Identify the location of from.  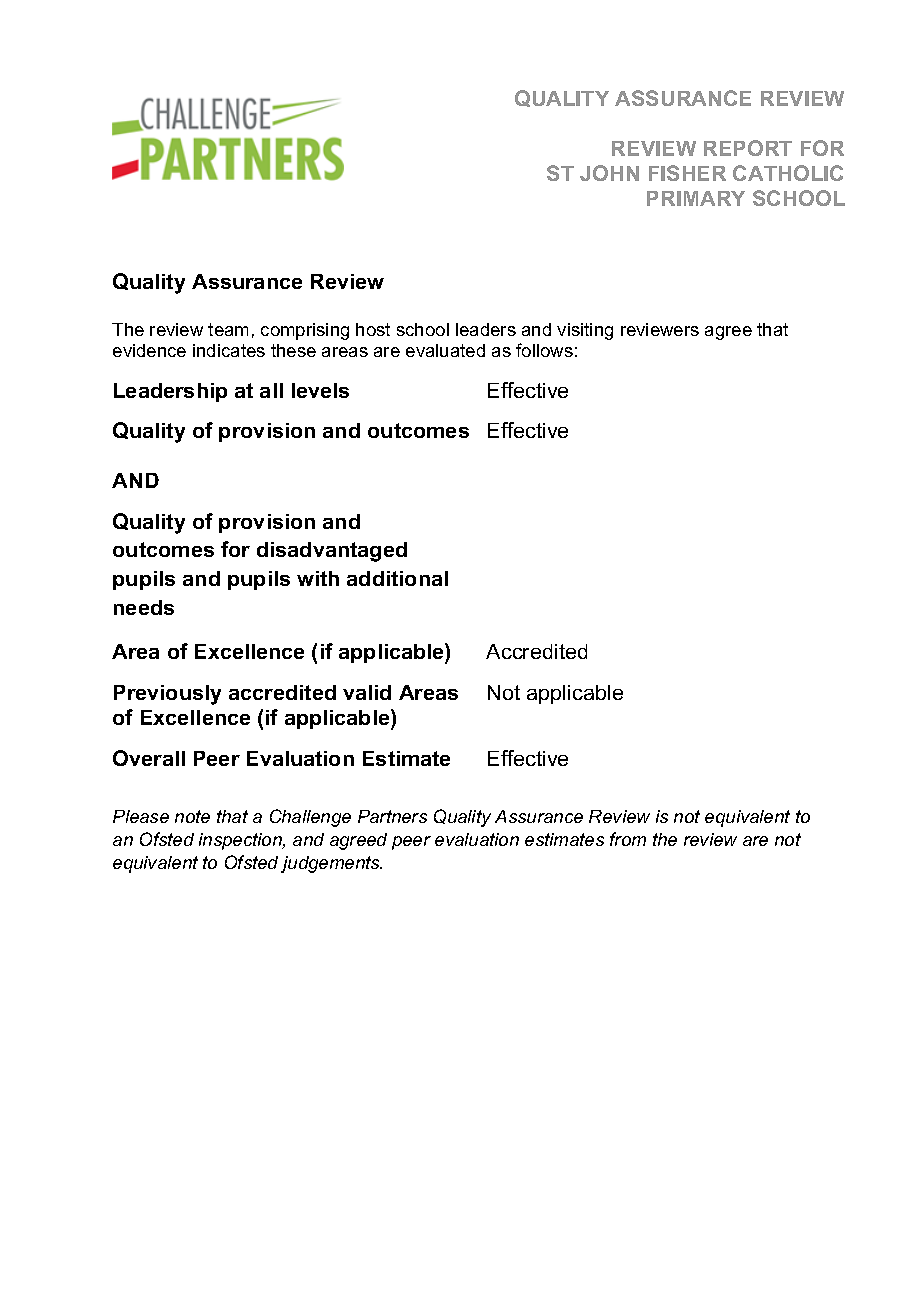
(628, 839).
